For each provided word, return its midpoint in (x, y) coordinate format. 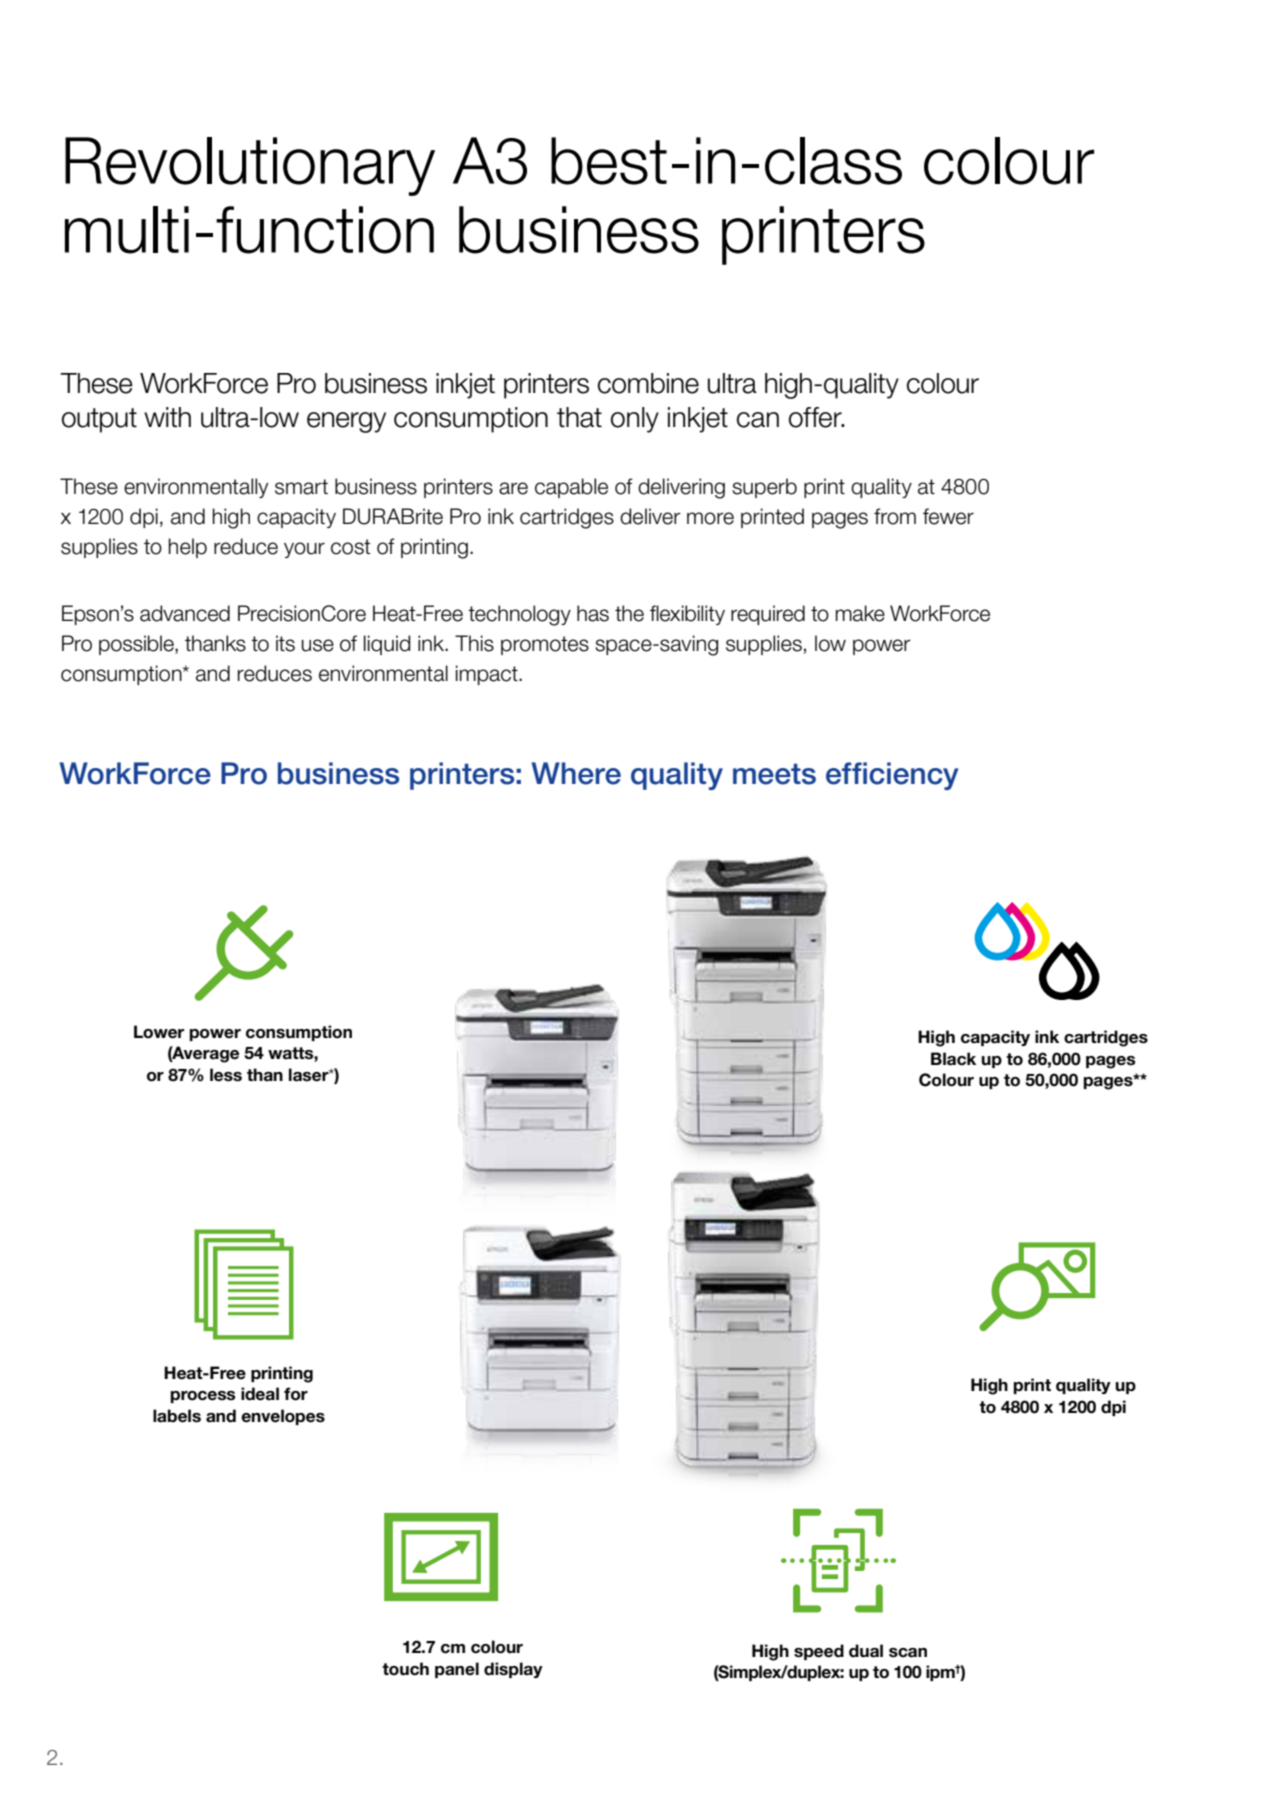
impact (488, 675)
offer (816, 417)
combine (648, 383)
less (226, 1075)
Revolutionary (250, 166)
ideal (260, 1394)
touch (405, 1669)
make (860, 613)
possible (137, 645)
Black (953, 1059)
